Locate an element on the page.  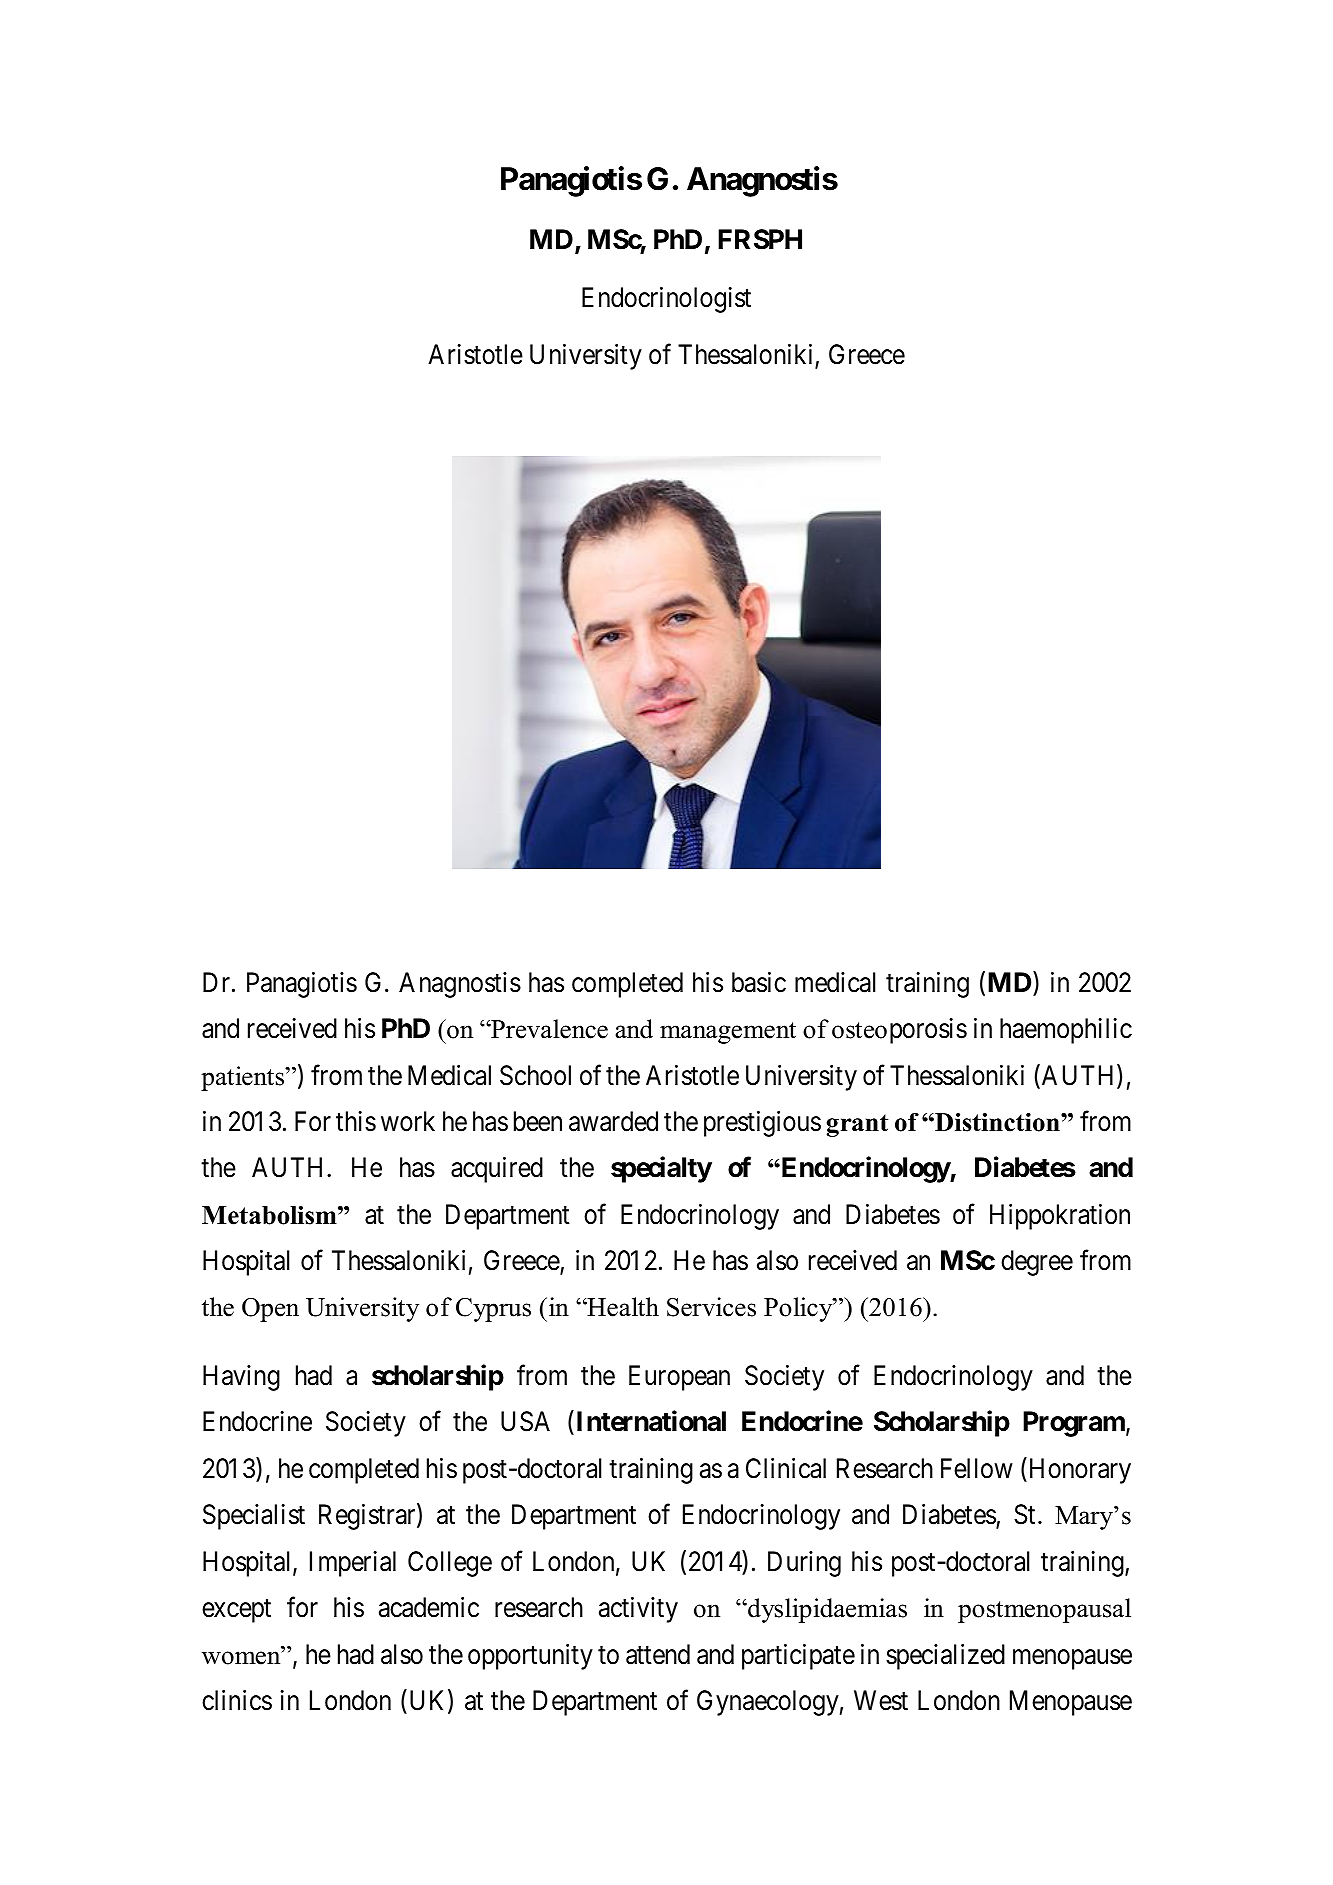
attend is located at coordinates (658, 1654).
